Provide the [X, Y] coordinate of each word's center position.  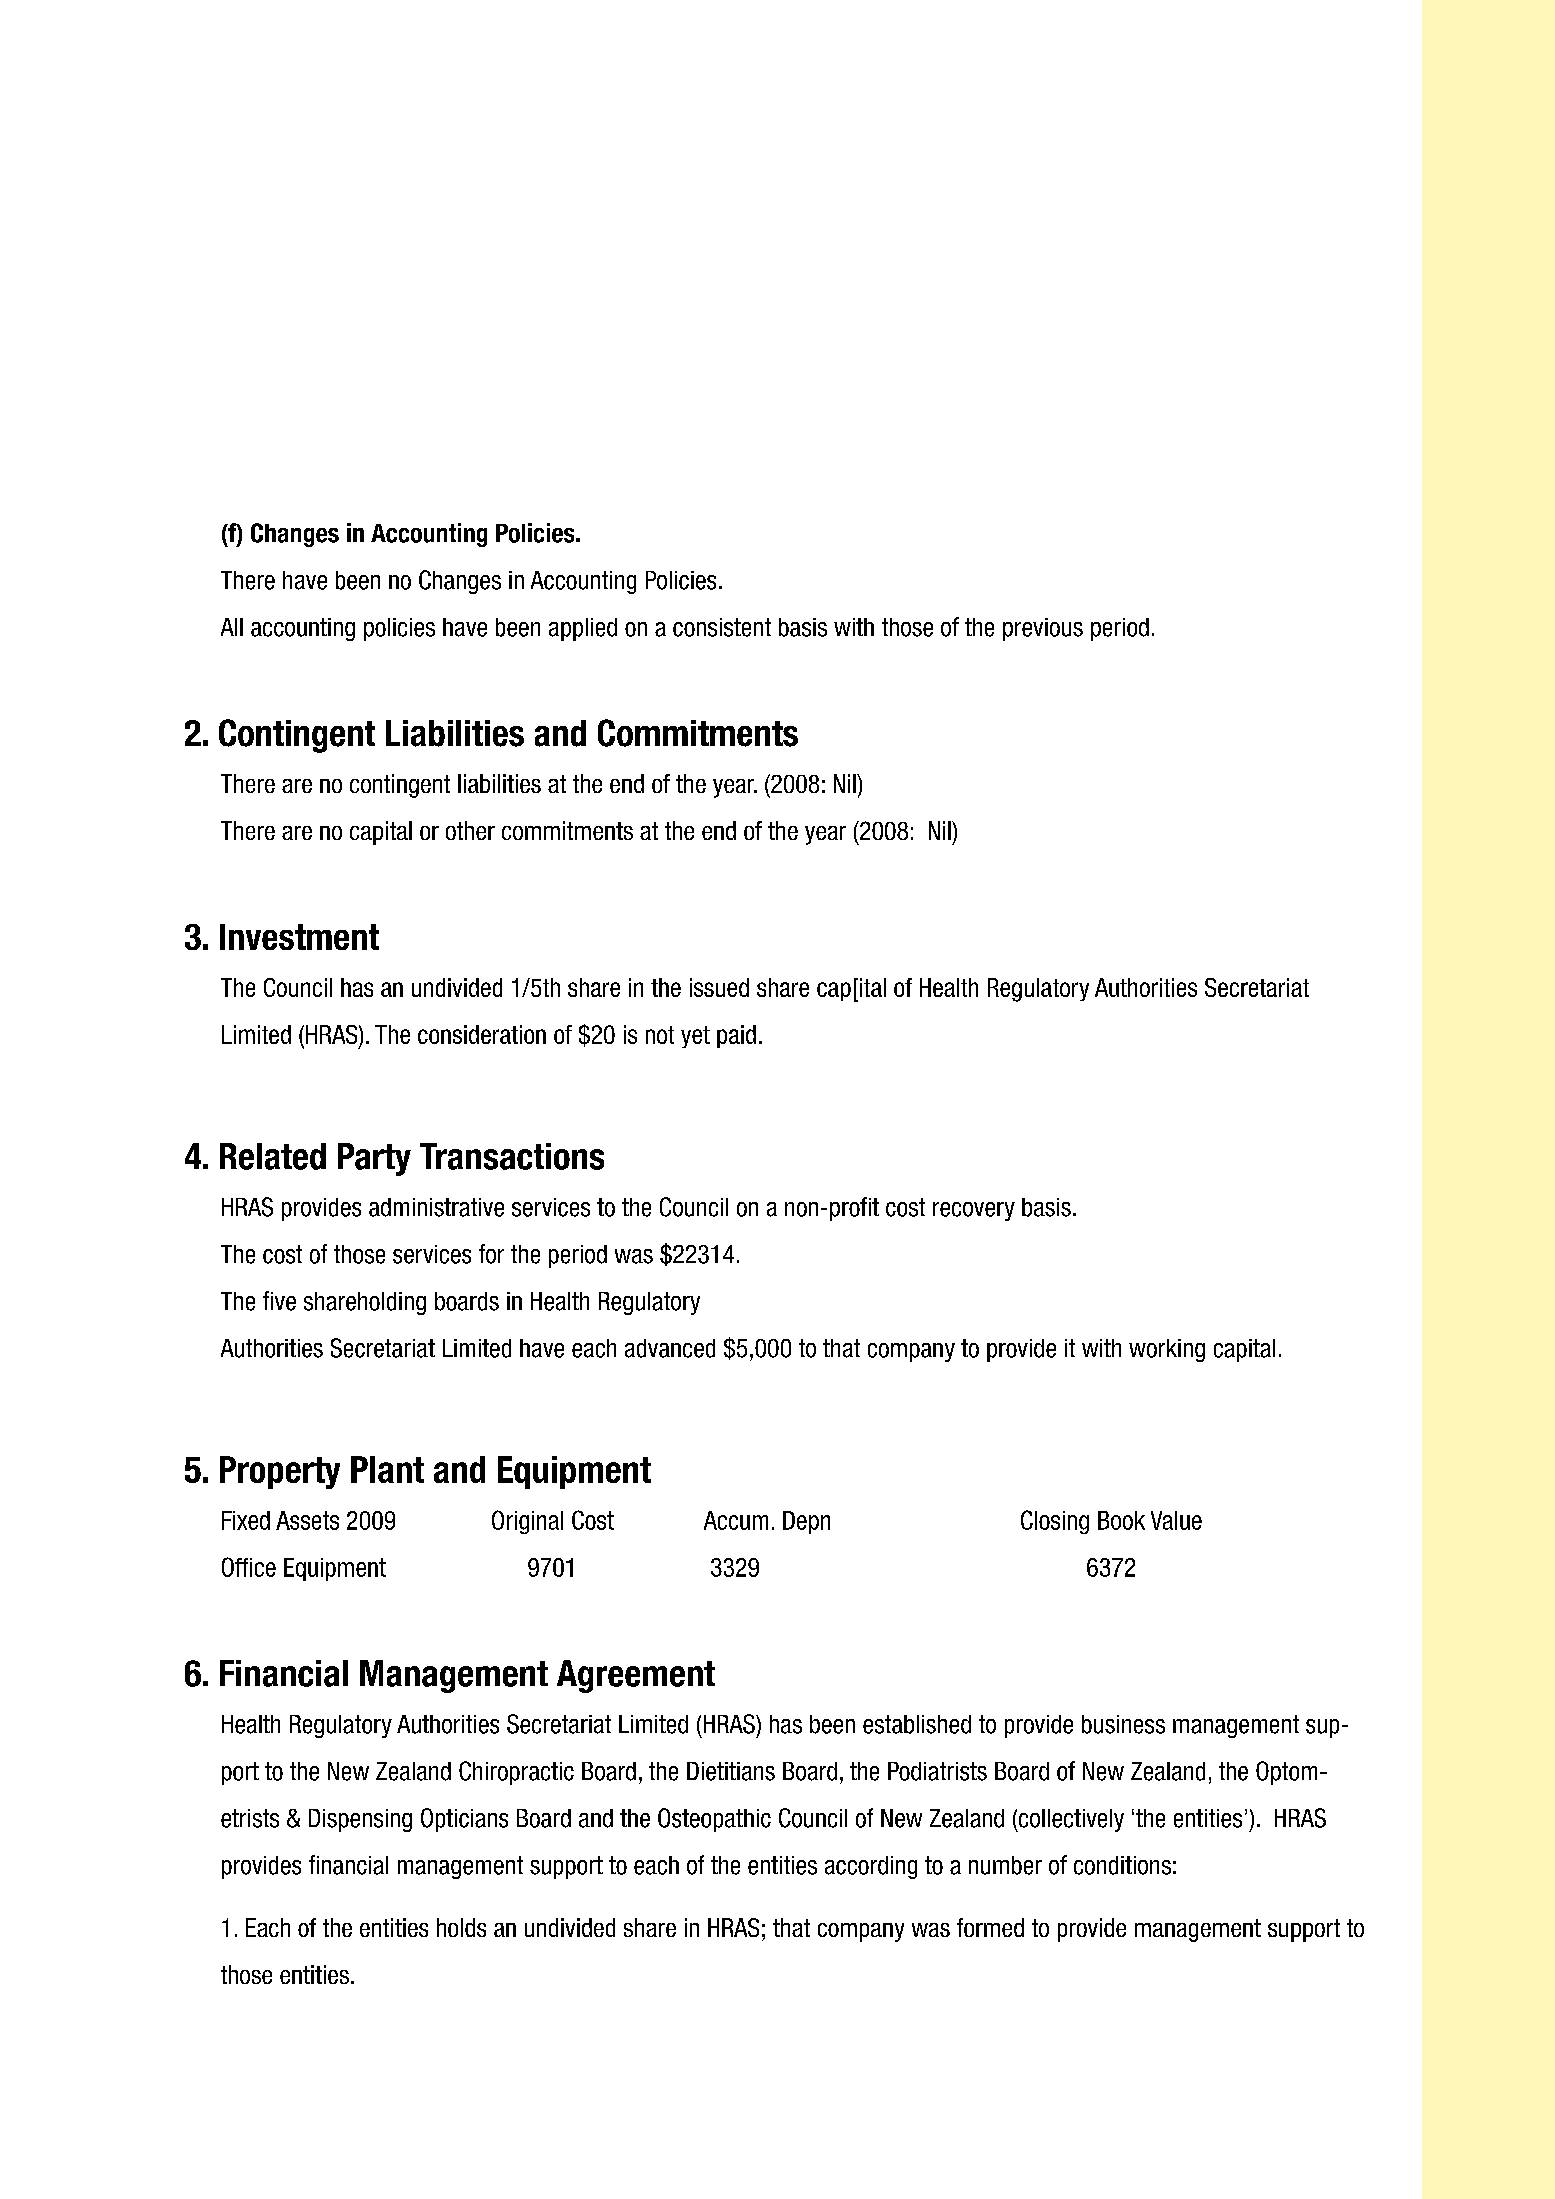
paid [736, 1036]
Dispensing [360, 1820]
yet [695, 1037]
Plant [387, 1469]
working [1167, 1350]
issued [719, 987]
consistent [722, 627]
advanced [670, 1348]
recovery [974, 1211]
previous [1043, 629]
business [1123, 1724]
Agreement [636, 1676]
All [232, 627]
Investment [299, 937]
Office [249, 1567]
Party [374, 1159]
